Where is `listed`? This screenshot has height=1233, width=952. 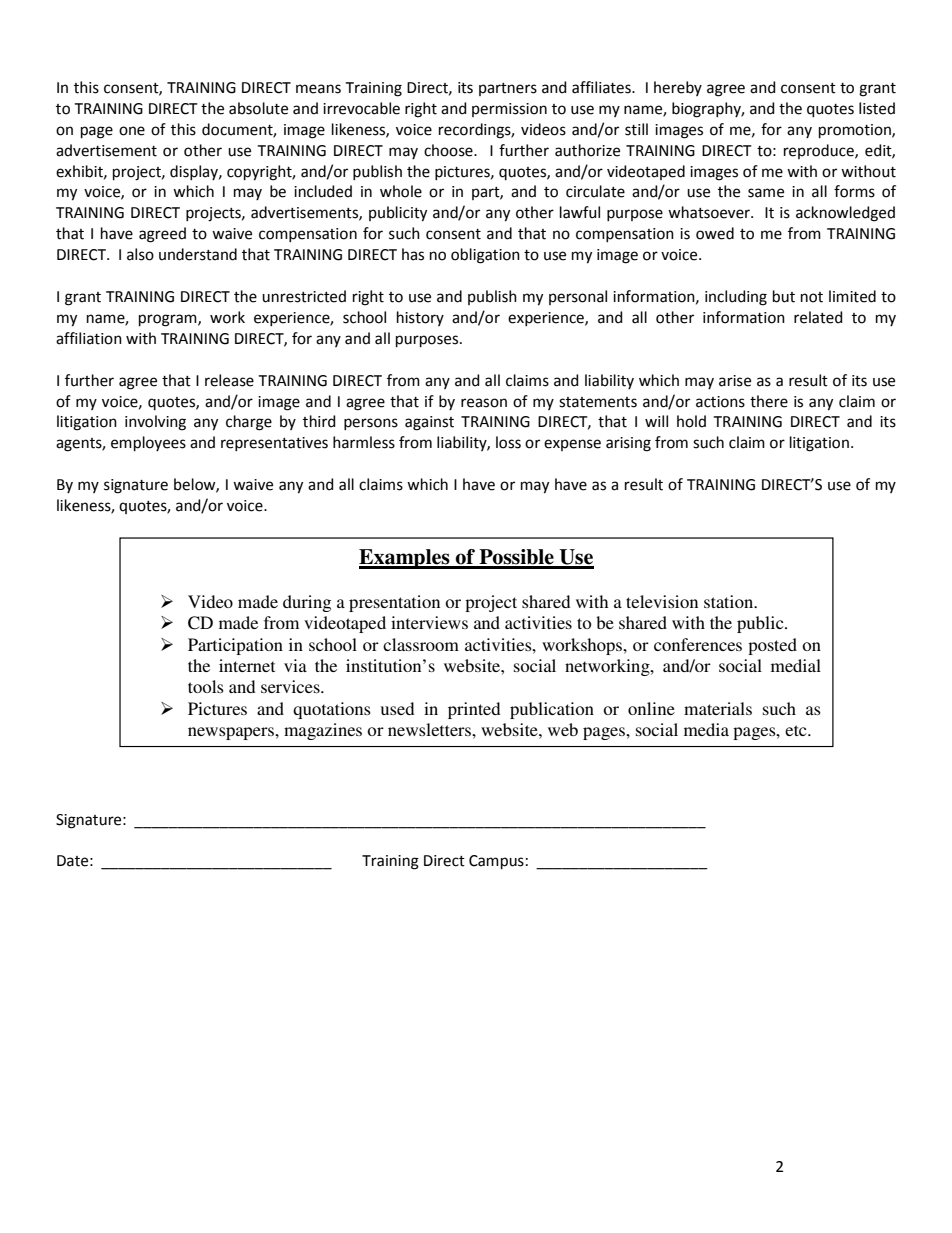
listed is located at coordinates (877, 108).
